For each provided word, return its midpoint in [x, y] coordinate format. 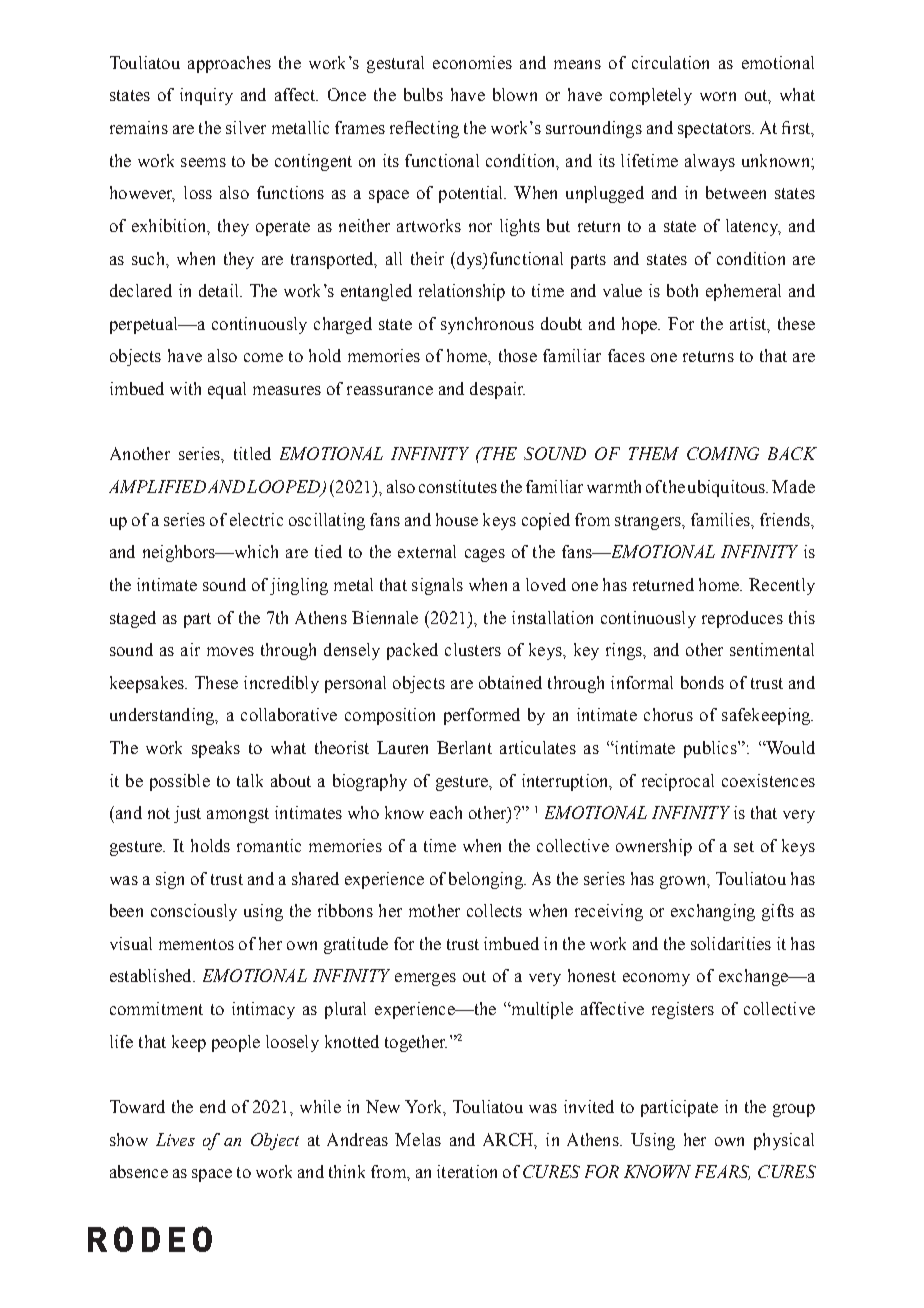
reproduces [742, 619]
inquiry [206, 96]
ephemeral [743, 292]
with [185, 388]
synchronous [487, 325]
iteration [467, 1171]
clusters [473, 649]
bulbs [423, 94]
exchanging [713, 912]
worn [718, 96]
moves [230, 651]
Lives [175, 1139]
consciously [194, 912]
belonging [487, 880]
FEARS [722, 1172]
